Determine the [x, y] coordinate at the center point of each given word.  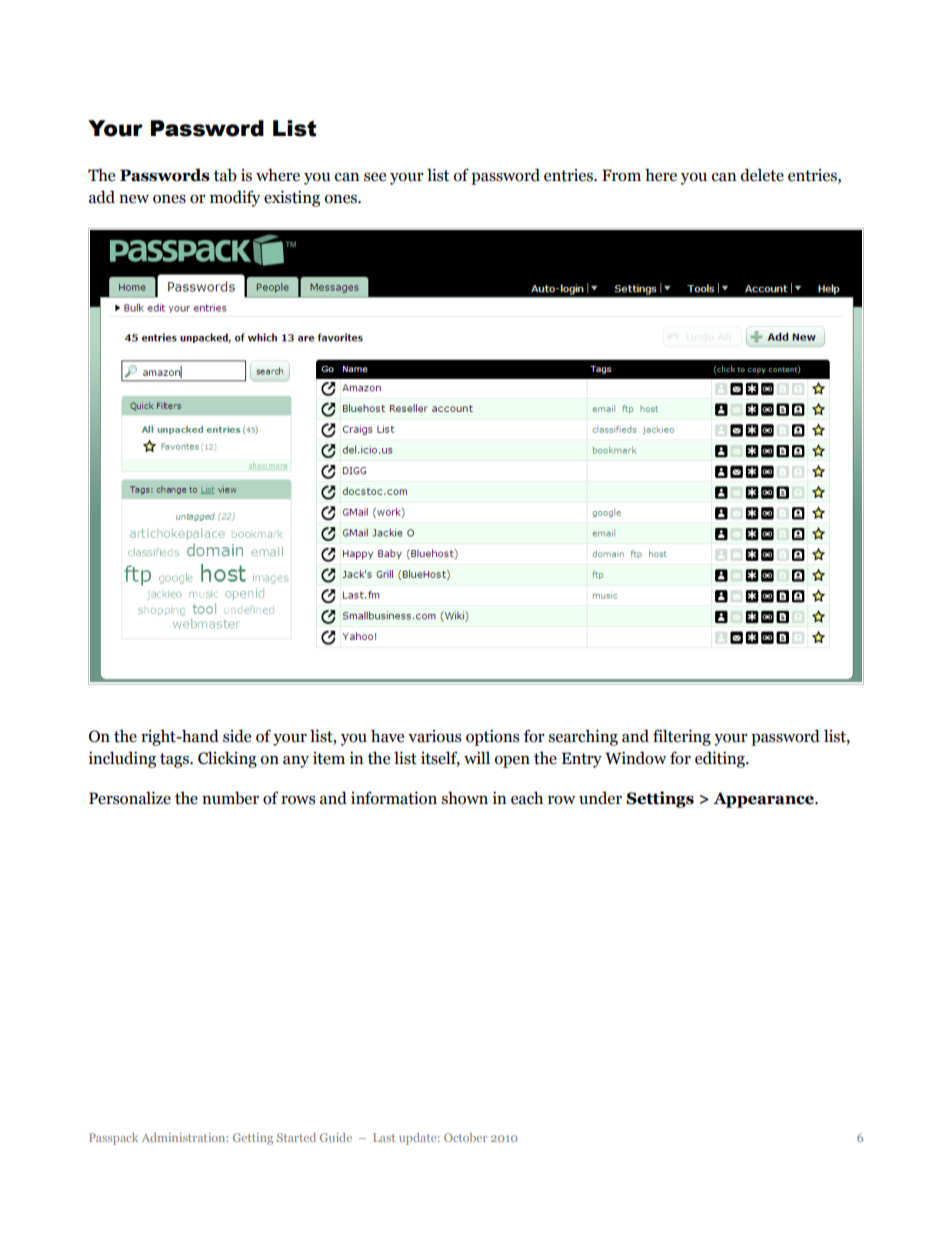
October [465, 1137]
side [237, 736]
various [434, 736]
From [621, 175]
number [230, 798]
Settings [660, 799]
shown [465, 798]
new [134, 199]
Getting [253, 1139]
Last [384, 1137]
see [375, 177]
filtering [682, 737]
